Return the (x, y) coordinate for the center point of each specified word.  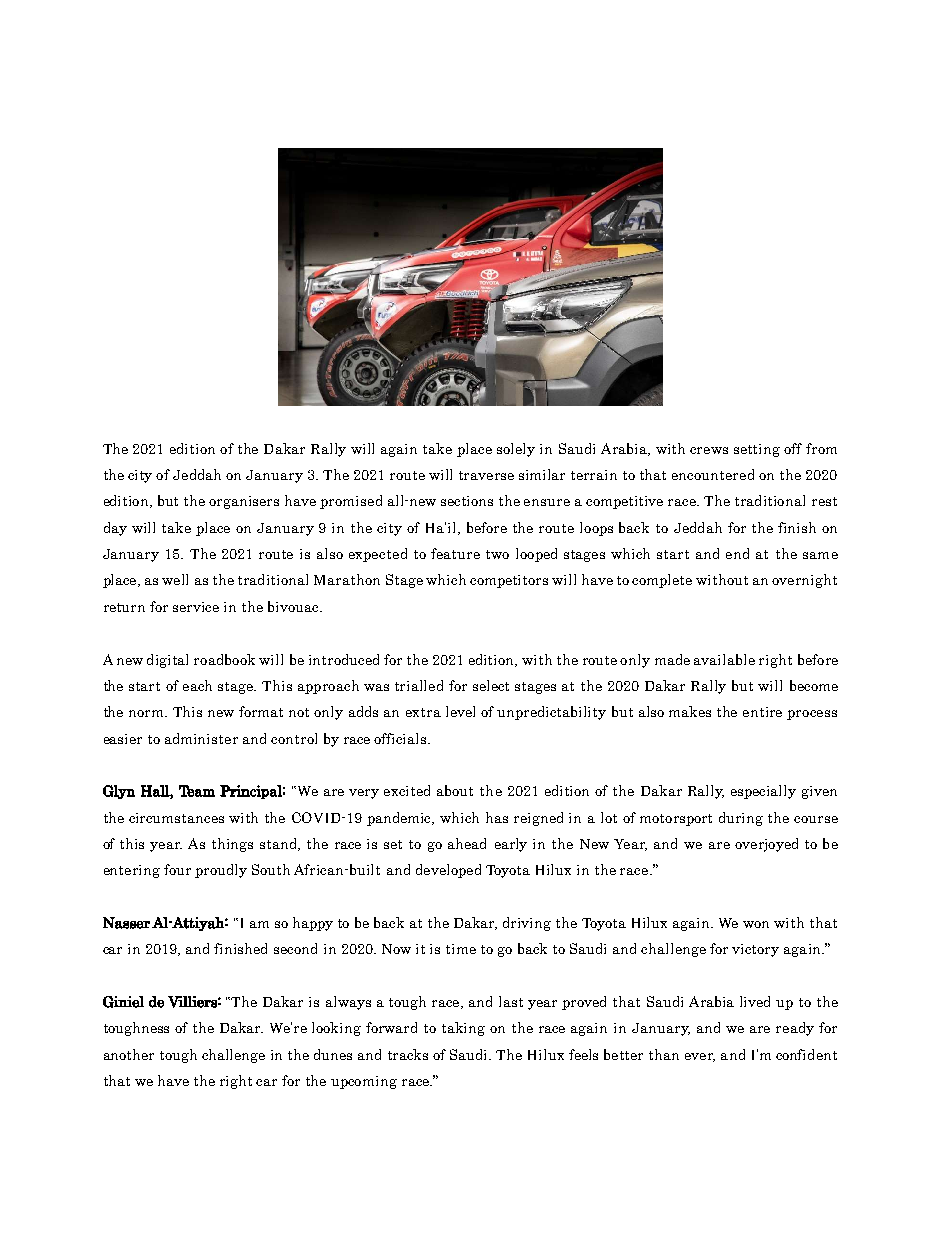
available (724, 659)
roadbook (224, 659)
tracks (408, 1054)
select (491, 685)
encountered (713, 474)
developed (448, 871)
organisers (244, 502)
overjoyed (766, 845)
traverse (486, 475)
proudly (221, 871)
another (129, 1054)
